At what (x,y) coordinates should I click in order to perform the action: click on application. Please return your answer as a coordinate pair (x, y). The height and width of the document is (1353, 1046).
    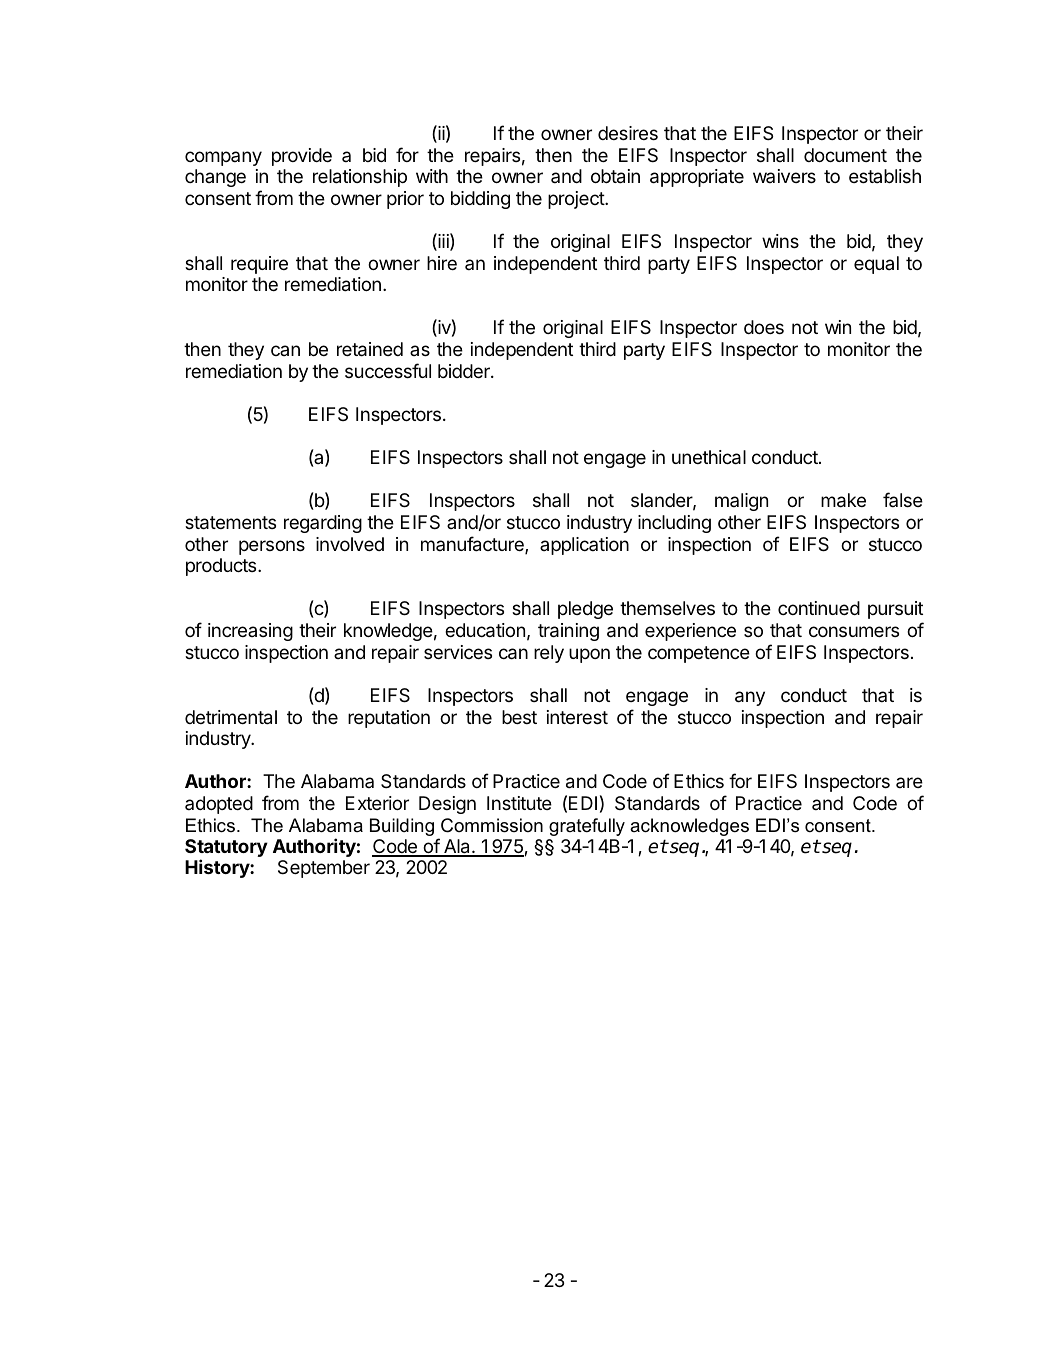
    Looking at the image, I should click on (584, 546).
